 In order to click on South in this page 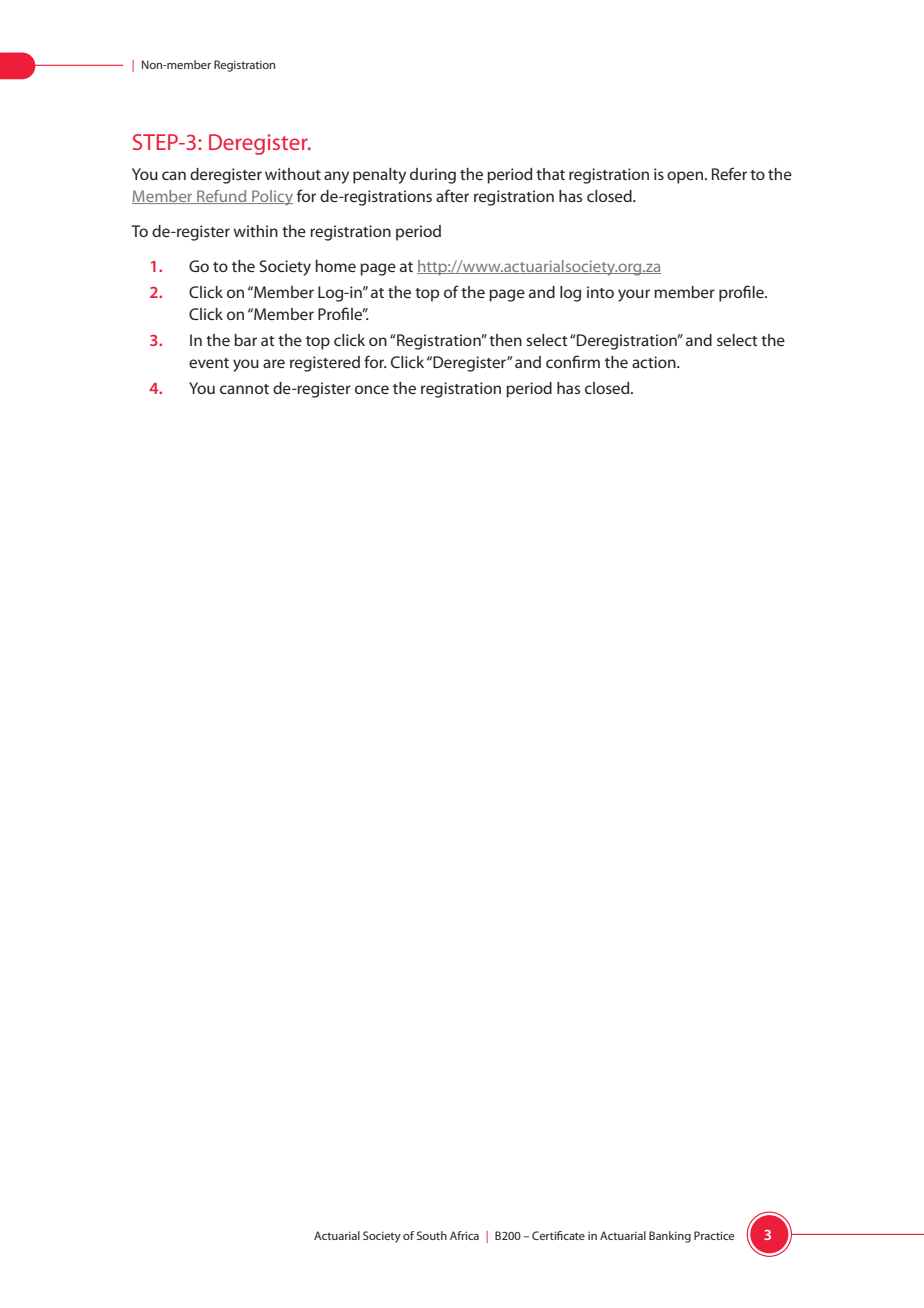, I will do `click(432, 1235)`.
